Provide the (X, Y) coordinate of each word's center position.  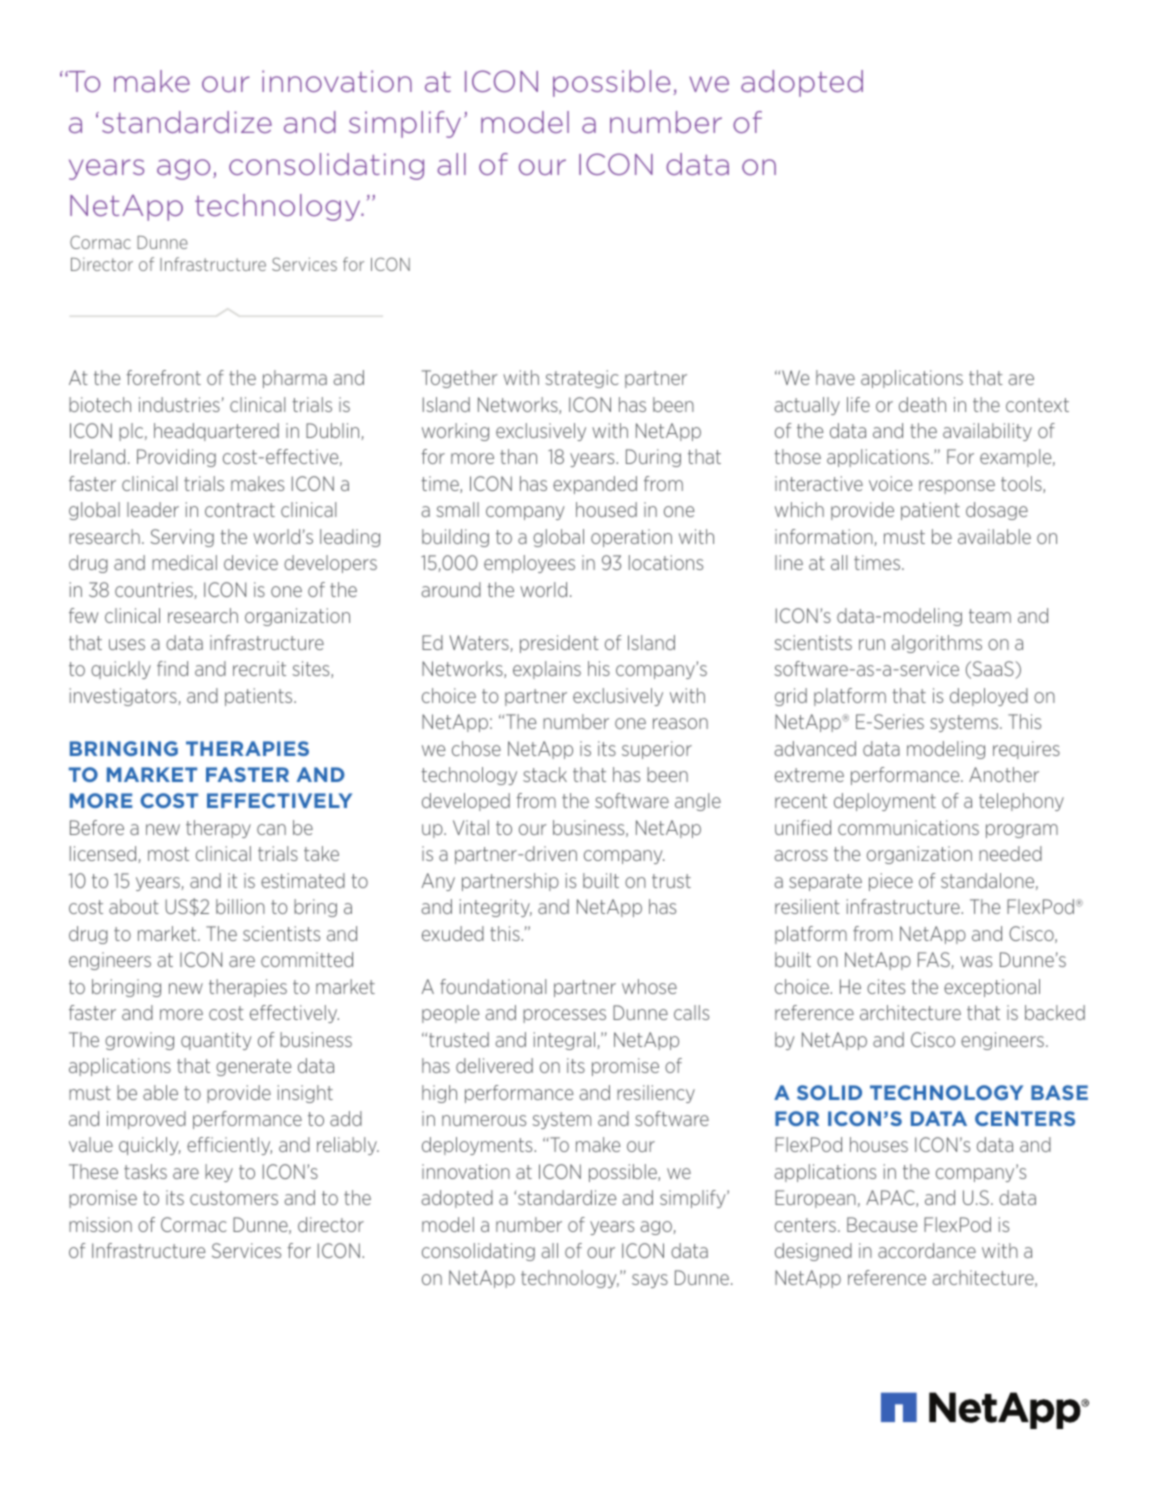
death (922, 404)
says (650, 1281)
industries (179, 404)
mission (100, 1224)
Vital (471, 827)
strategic (582, 379)
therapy (218, 829)
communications (908, 827)
